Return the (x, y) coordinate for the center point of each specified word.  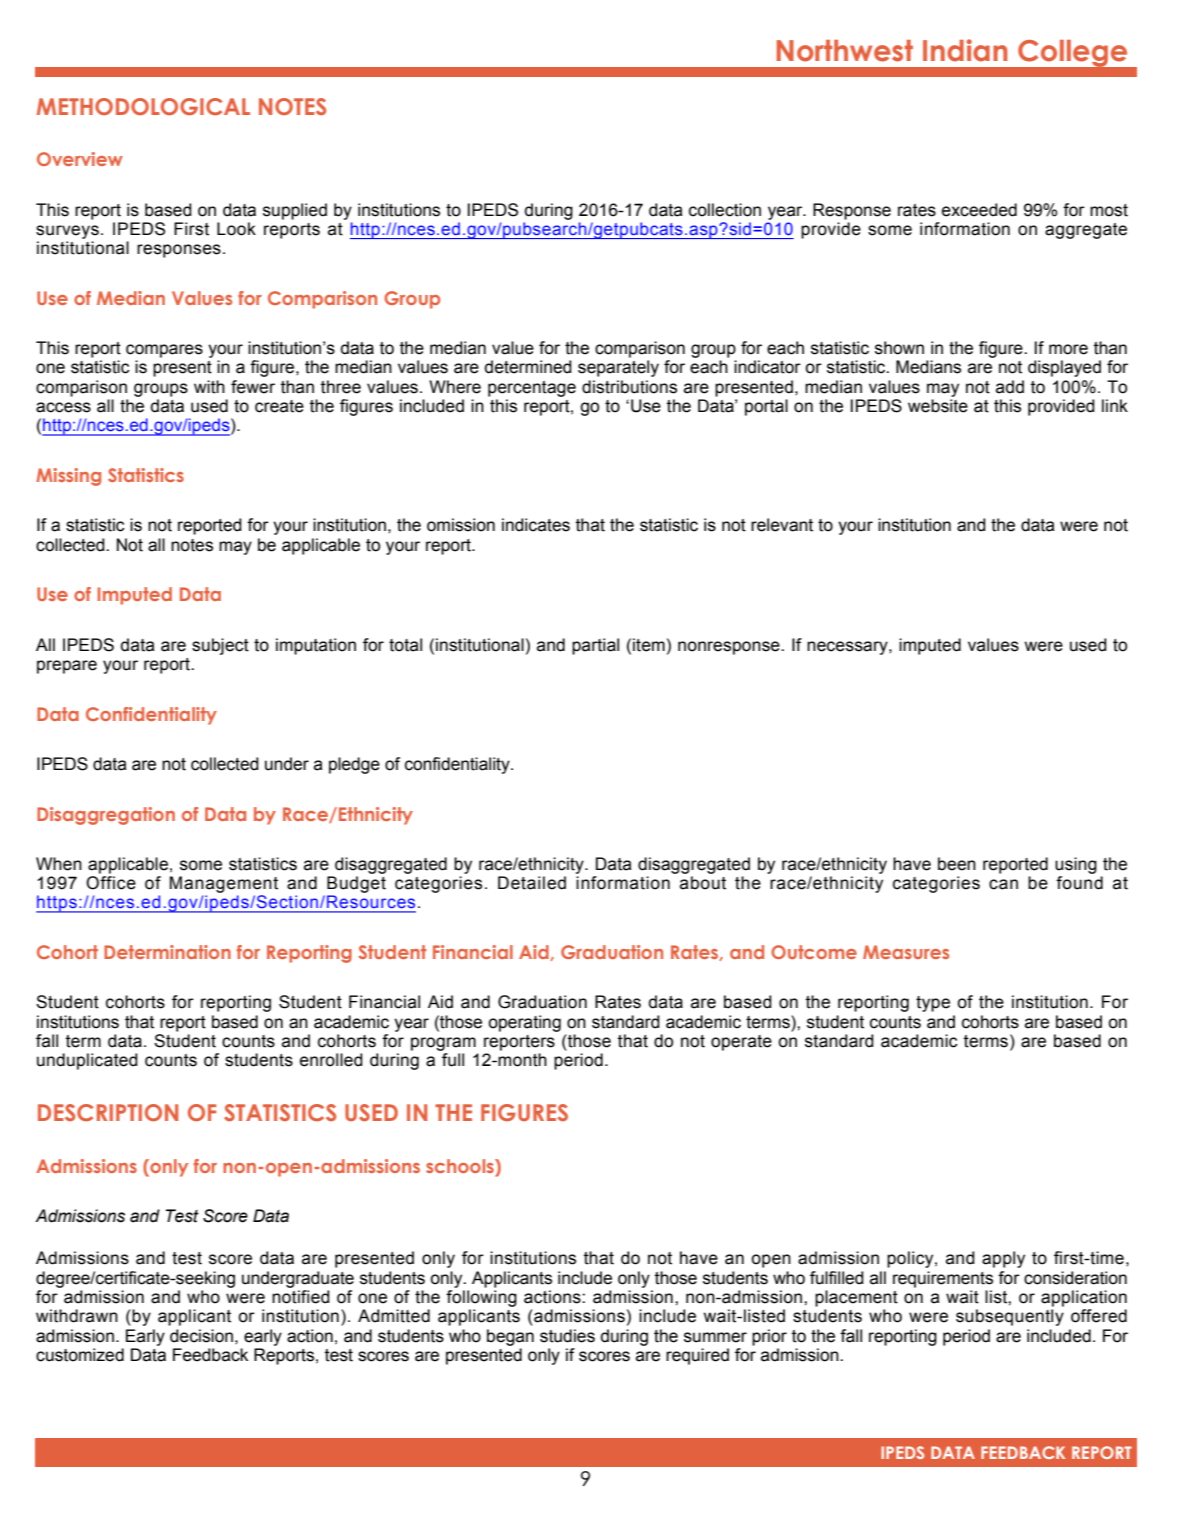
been (957, 864)
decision (201, 1336)
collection (725, 210)
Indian (965, 50)
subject (220, 646)
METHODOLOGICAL (143, 106)
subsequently (1010, 1317)
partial (595, 646)
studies (567, 1336)
